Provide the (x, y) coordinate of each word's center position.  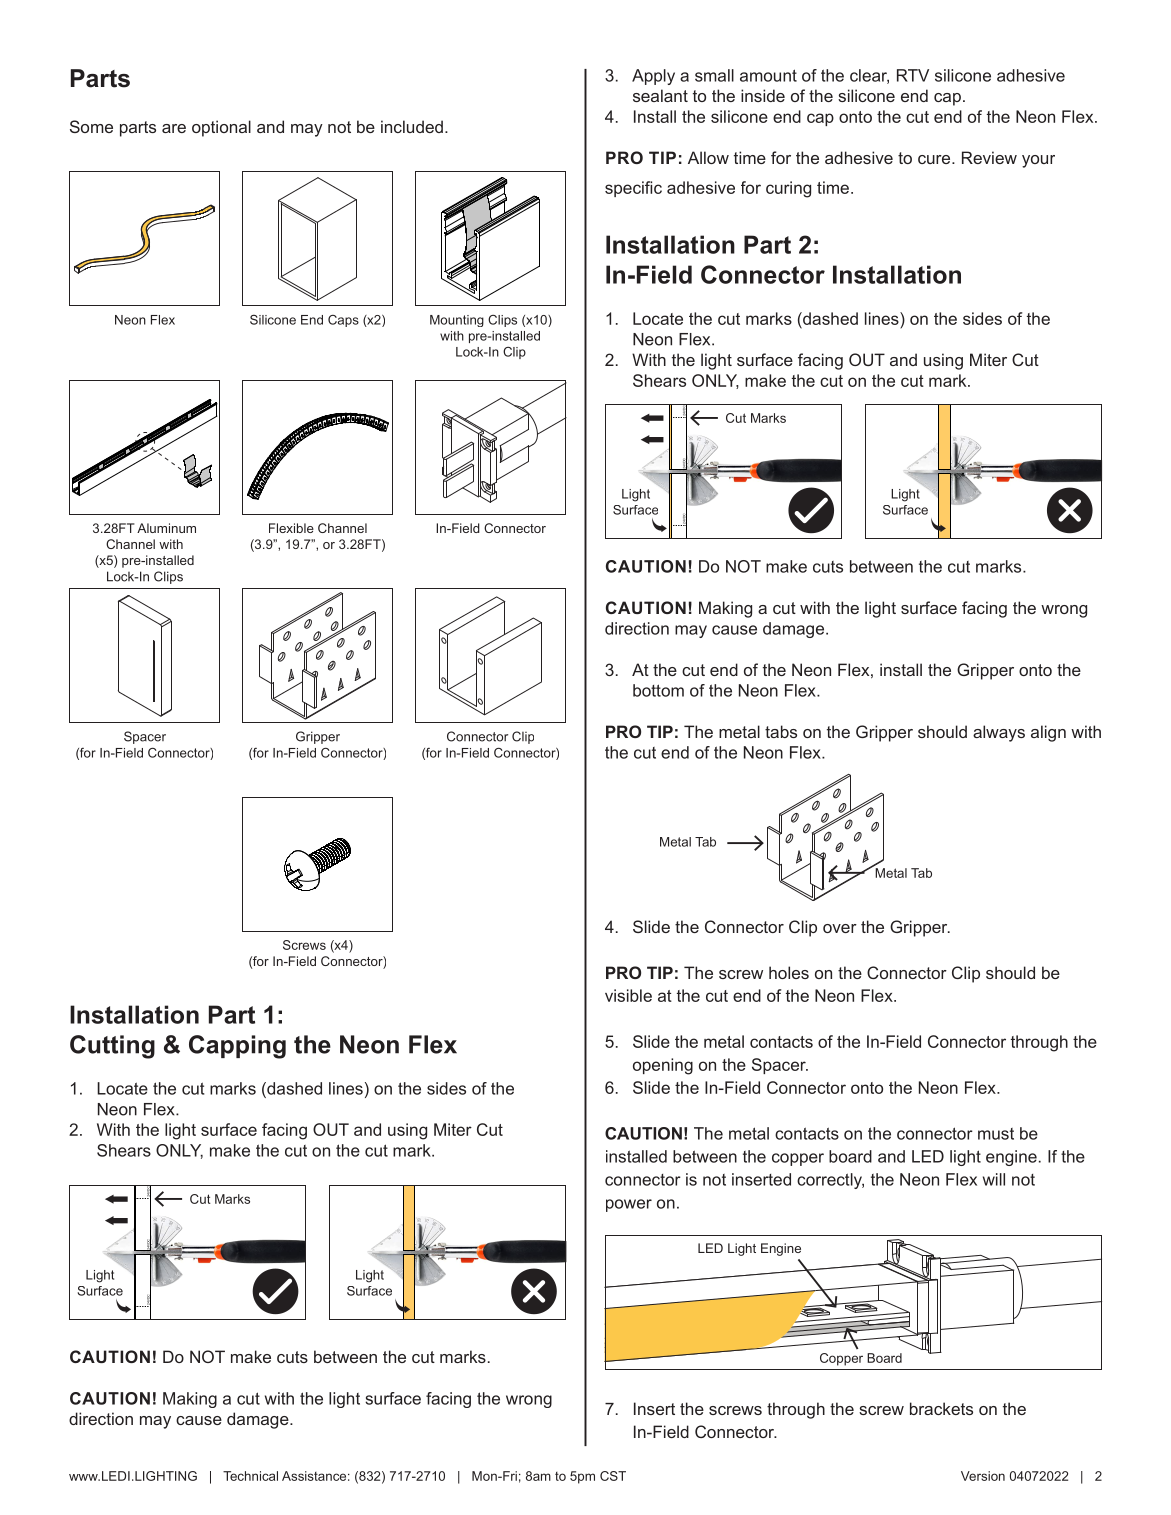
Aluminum (166, 528)
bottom (658, 690)
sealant (660, 95)
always (999, 733)
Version (983, 1476)
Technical (250, 1476)
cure (935, 159)
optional (221, 128)
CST (613, 1476)
